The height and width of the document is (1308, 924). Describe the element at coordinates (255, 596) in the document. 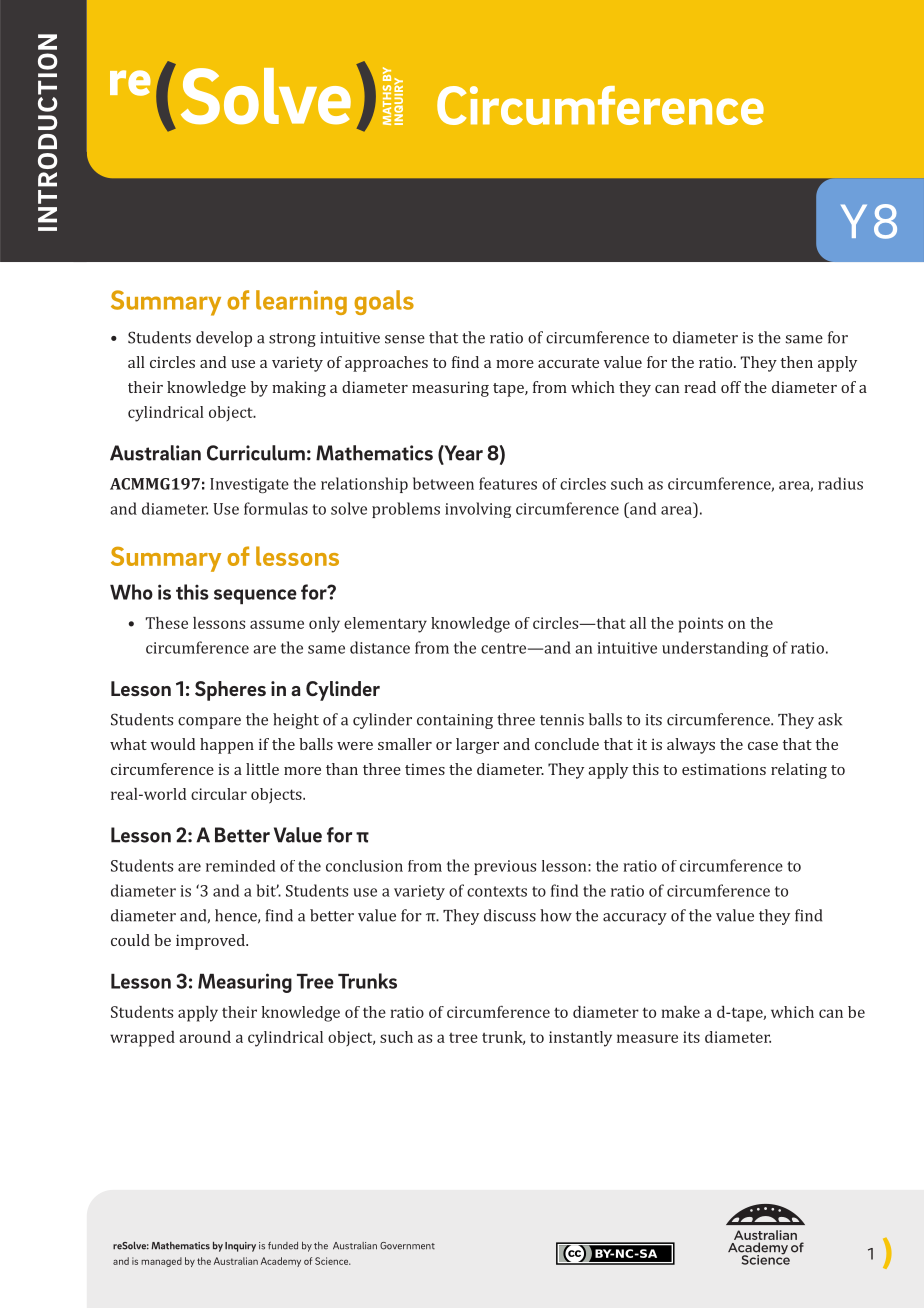

I see `sequence` at that location.
